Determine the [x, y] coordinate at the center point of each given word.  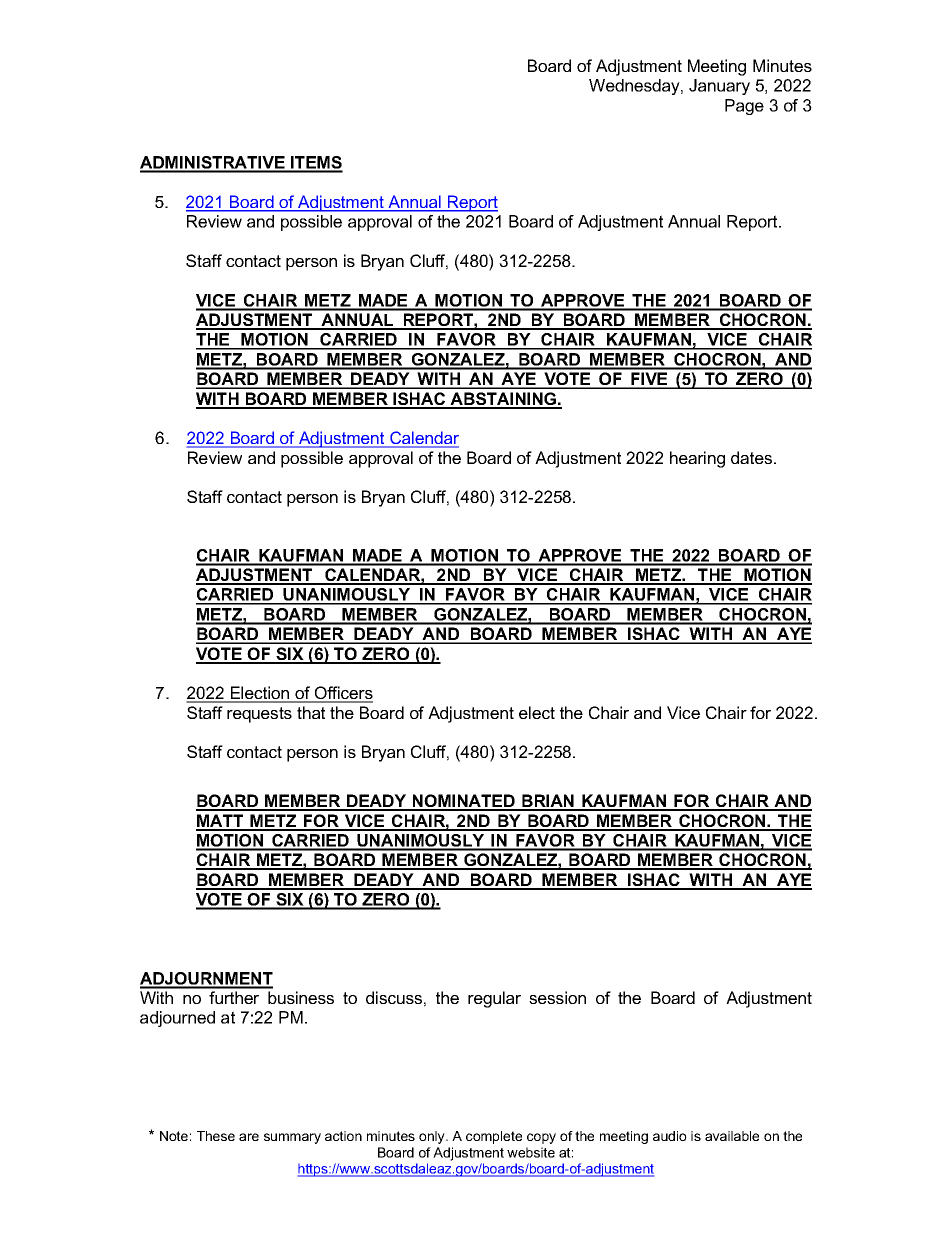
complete [494, 1137]
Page [744, 107]
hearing [697, 459]
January [719, 87]
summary [292, 1138]
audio [670, 1136]
